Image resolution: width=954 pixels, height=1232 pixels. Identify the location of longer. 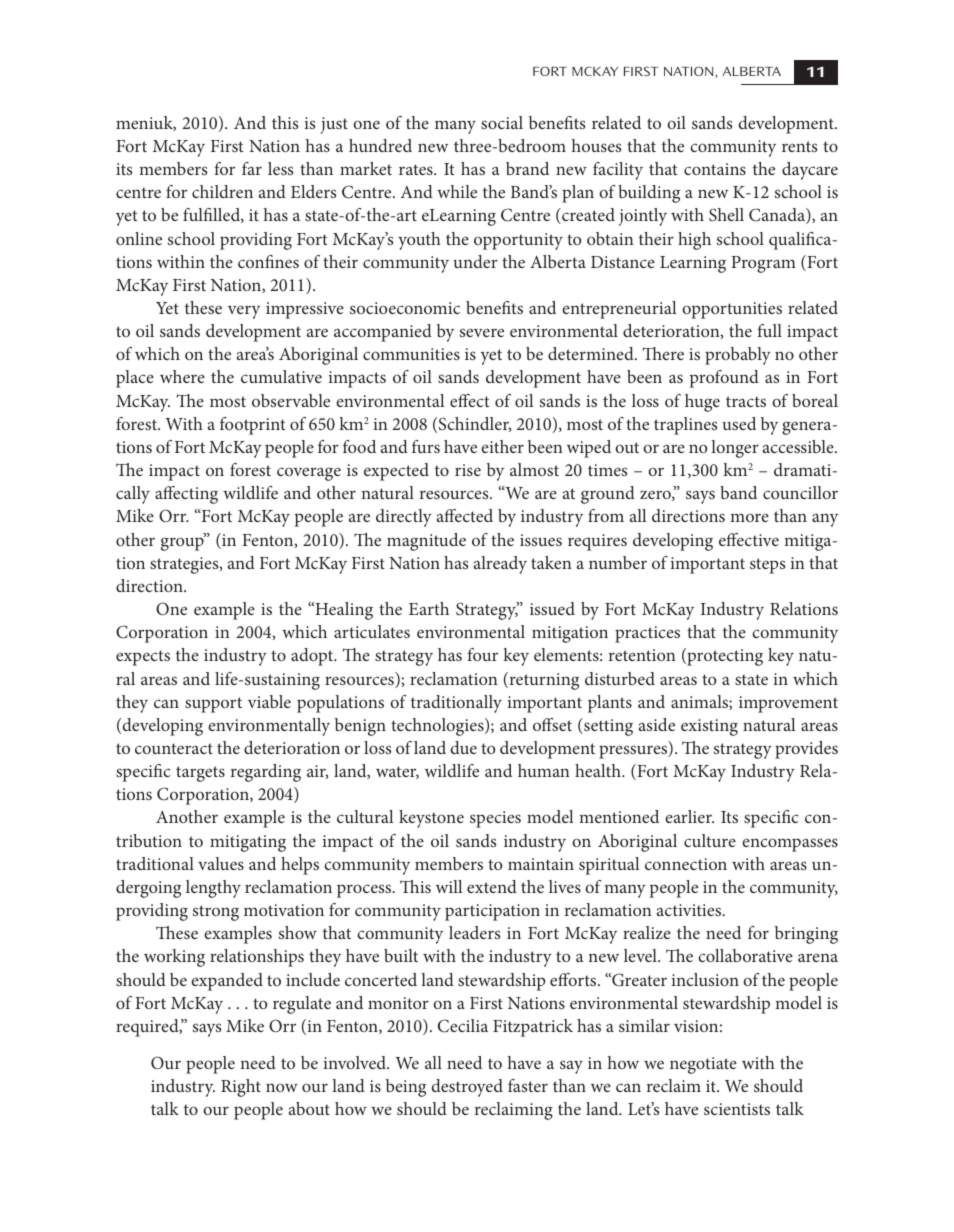
(735, 449).
